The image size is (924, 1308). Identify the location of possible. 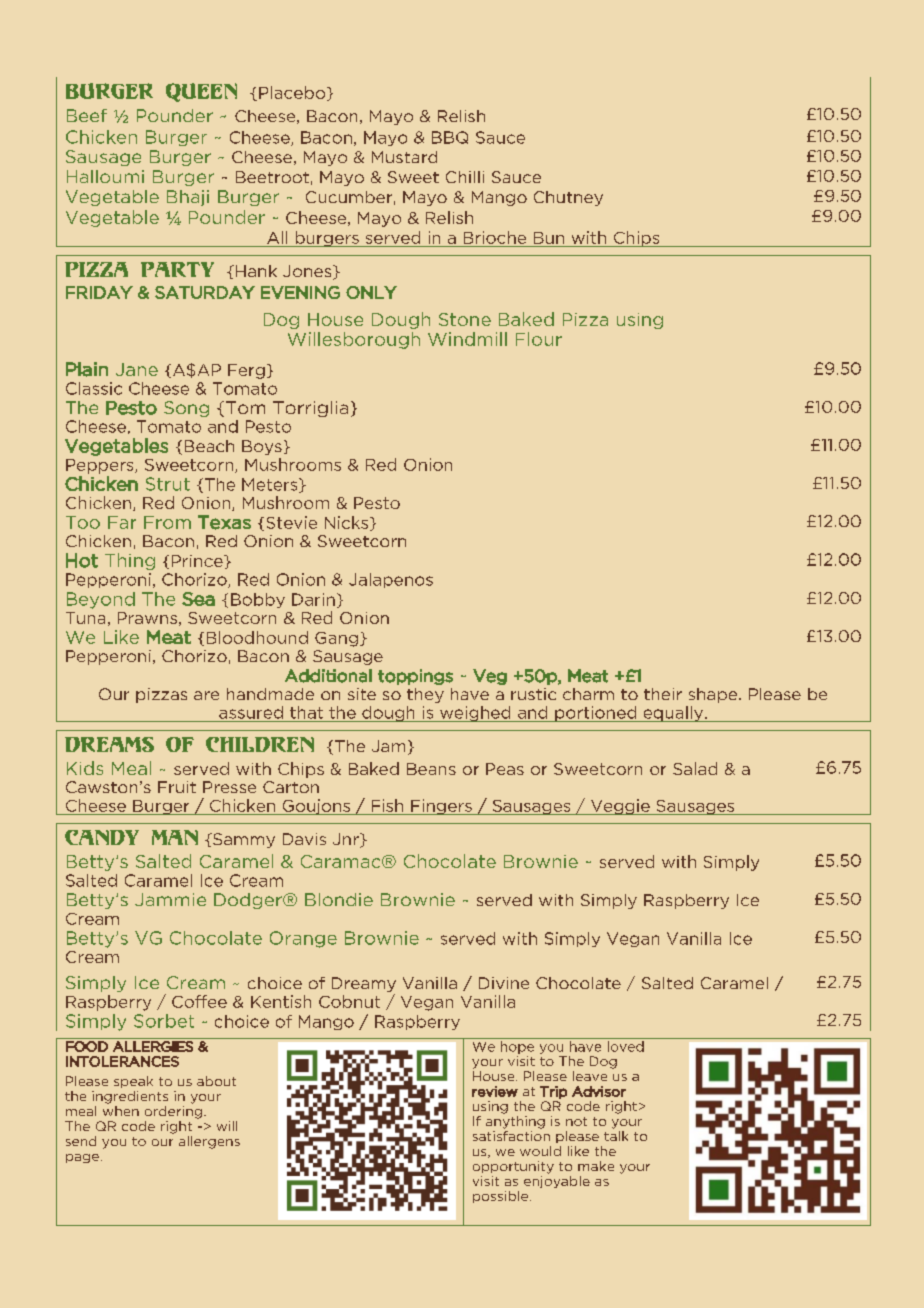
(502, 1197).
